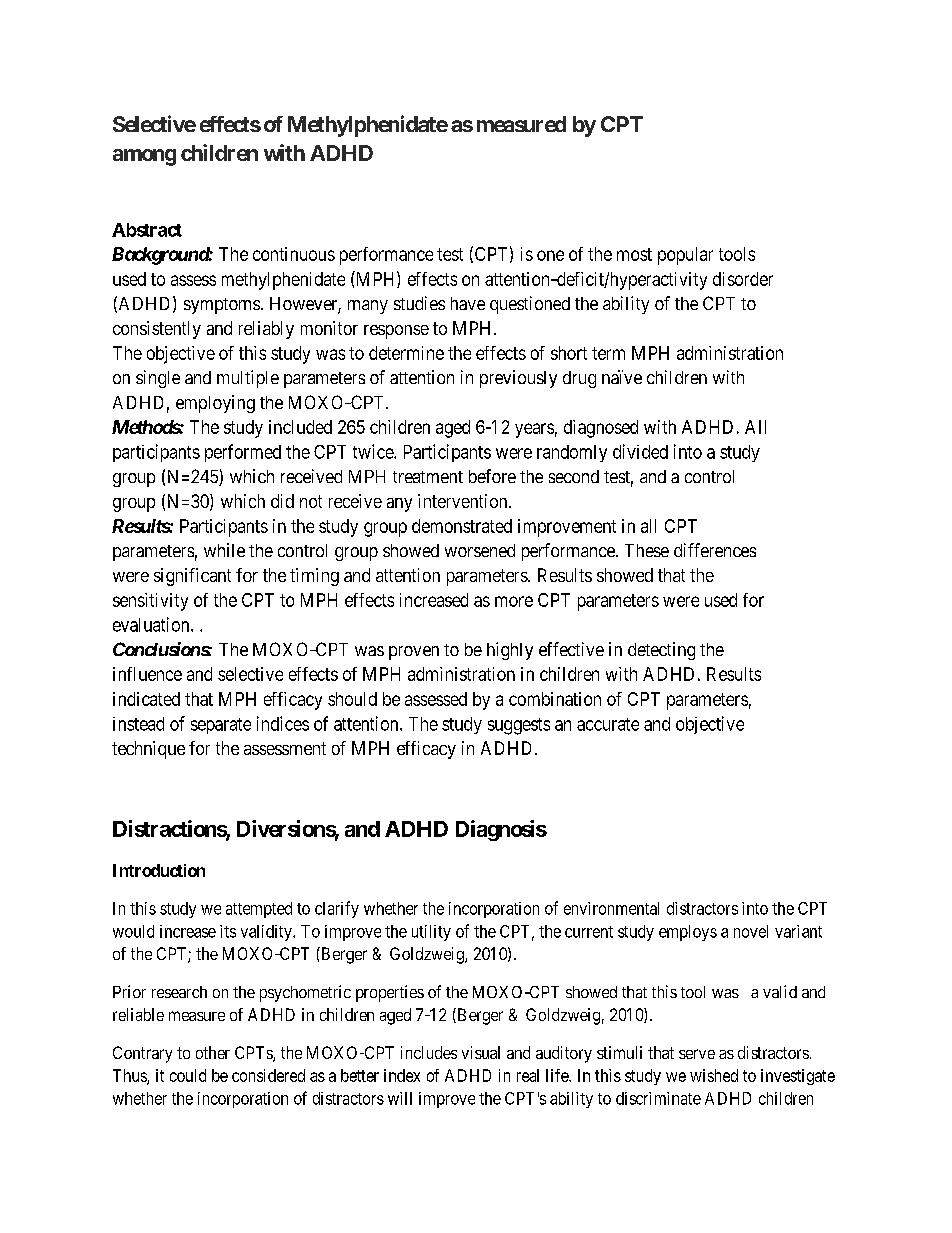 The width and height of the document is (952, 1233). What do you see at coordinates (608, 724) in the document?
I see `accurate` at bounding box center [608, 724].
